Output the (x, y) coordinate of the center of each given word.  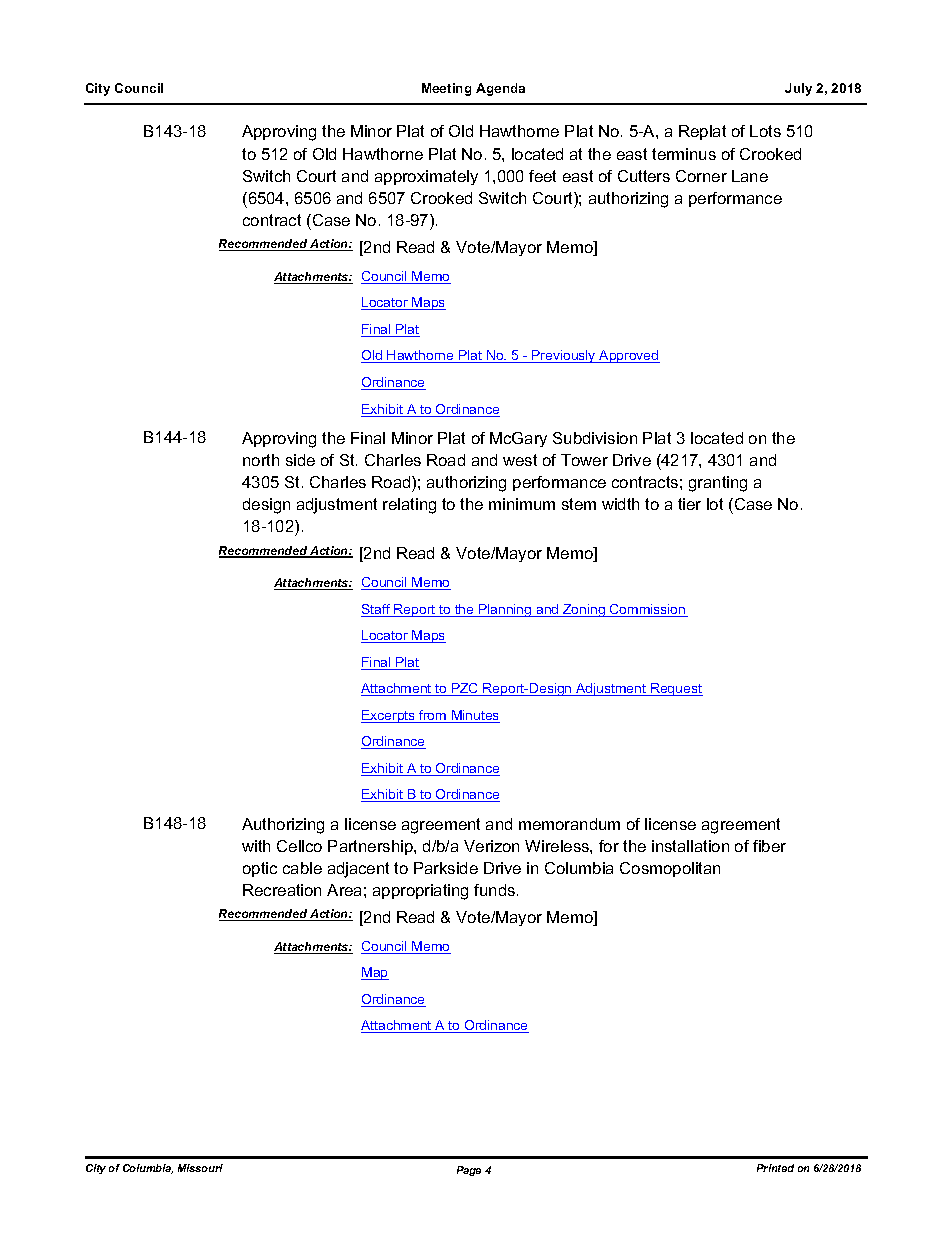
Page (469, 1171)
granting (718, 484)
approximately (426, 177)
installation (690, 846)
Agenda (500, 89)
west (520, 460)
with (256, 846)
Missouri (200, 1168)
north (261, 460)
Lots (765, 131)
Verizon (491, 846)
